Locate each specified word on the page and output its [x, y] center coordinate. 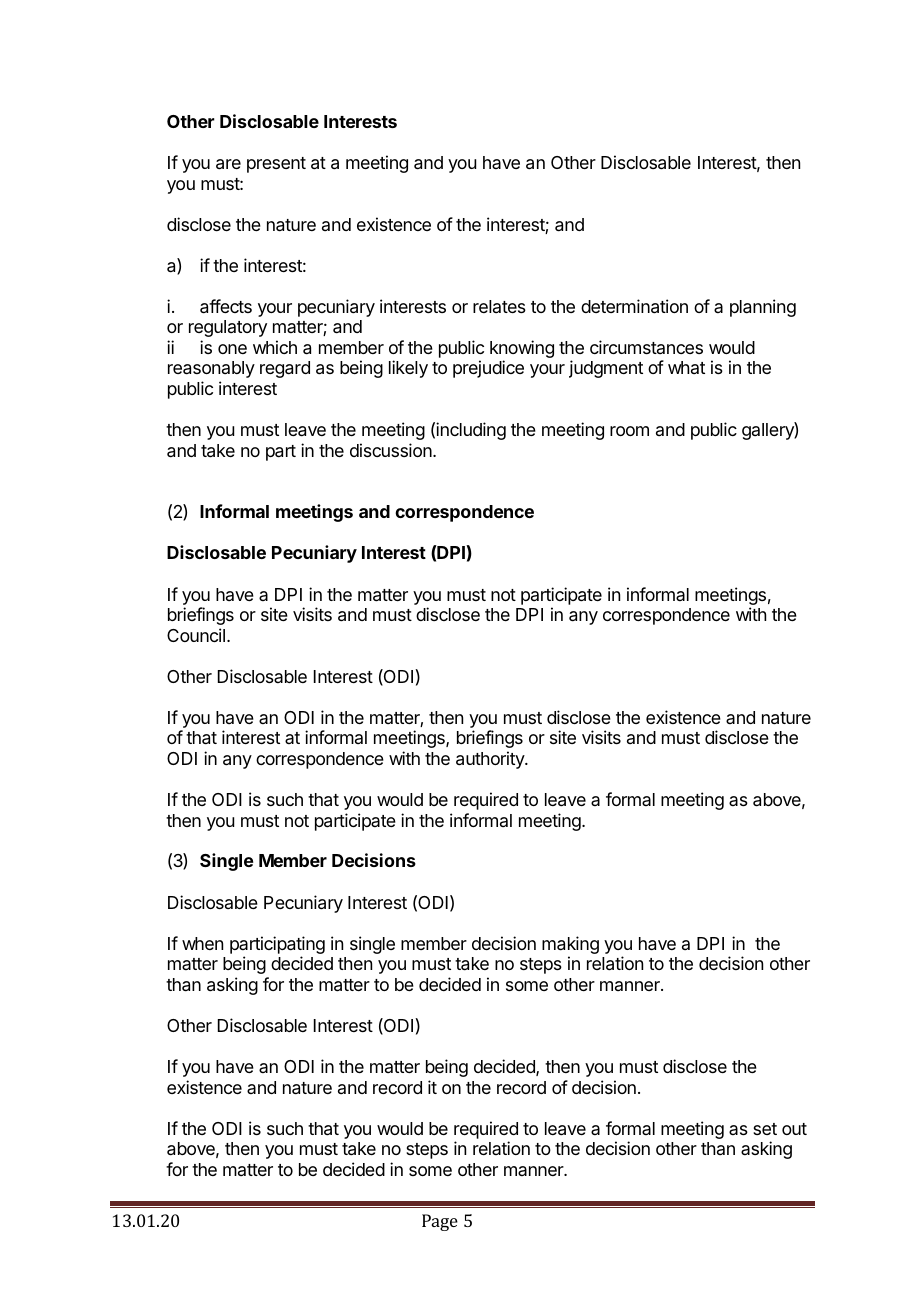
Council [196, 635]
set [765, 1129]
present [276, 165]
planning [763, 308]
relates [499, 306]
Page [440, 1222]
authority [491, 760]
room [629, 431]
